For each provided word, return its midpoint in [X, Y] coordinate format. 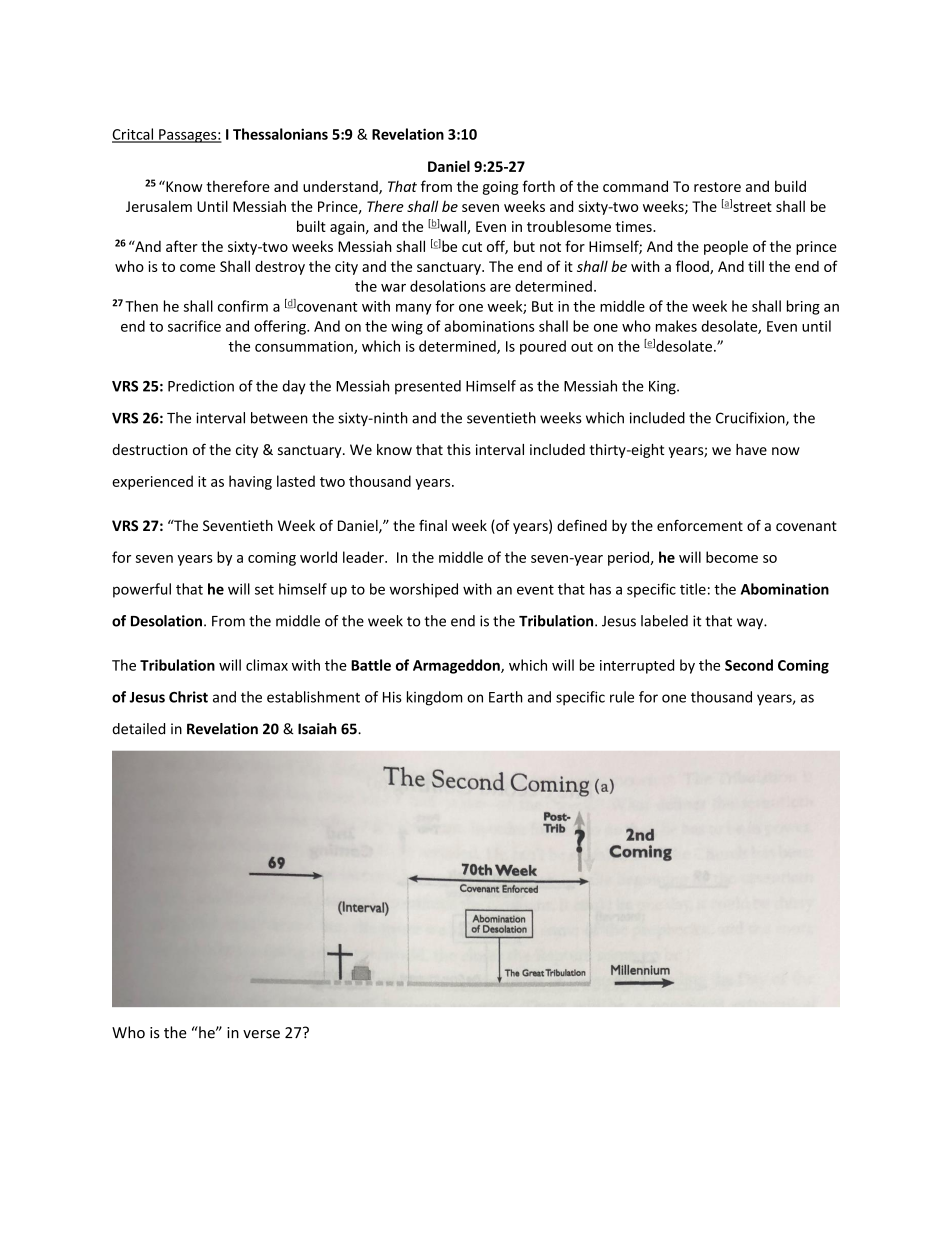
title [693, 589]
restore [717, 187]
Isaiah [317, 729]
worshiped [423, 590]
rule [622, 697]
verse [261, 1034]
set [264, 590]
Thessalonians [280, 134]
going [500, 188]
